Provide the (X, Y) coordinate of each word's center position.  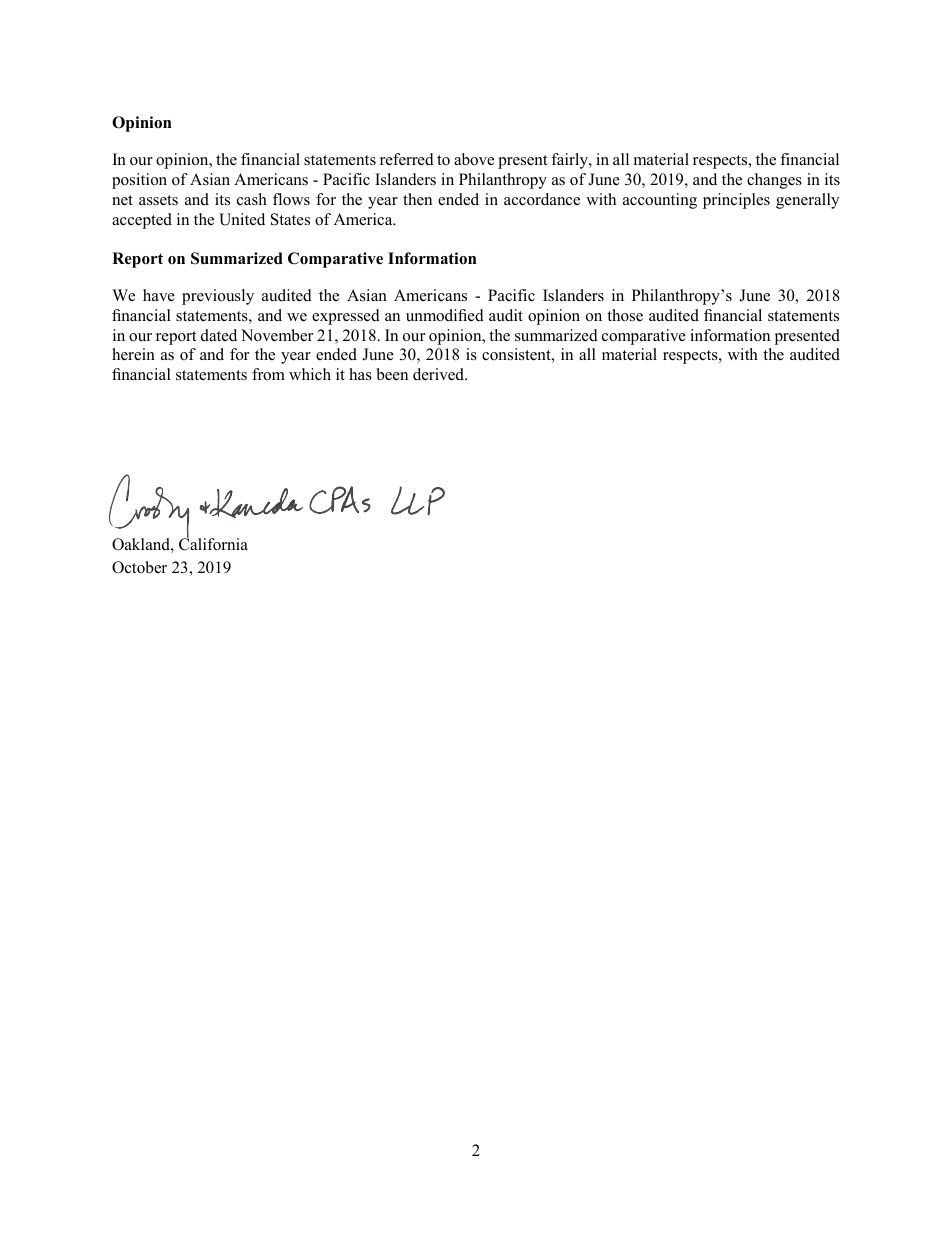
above (474, 159)
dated (219, 335)
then (417, 199)
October (139, 567)
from (268, 374)
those (625, 315)
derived (440, 374)
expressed (346, 317)
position (139, 181)
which (310, 374)
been (392, 374)
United (242, 219)
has (360, 374)
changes (774, 181)
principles (736, 201)
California (213, 543)
